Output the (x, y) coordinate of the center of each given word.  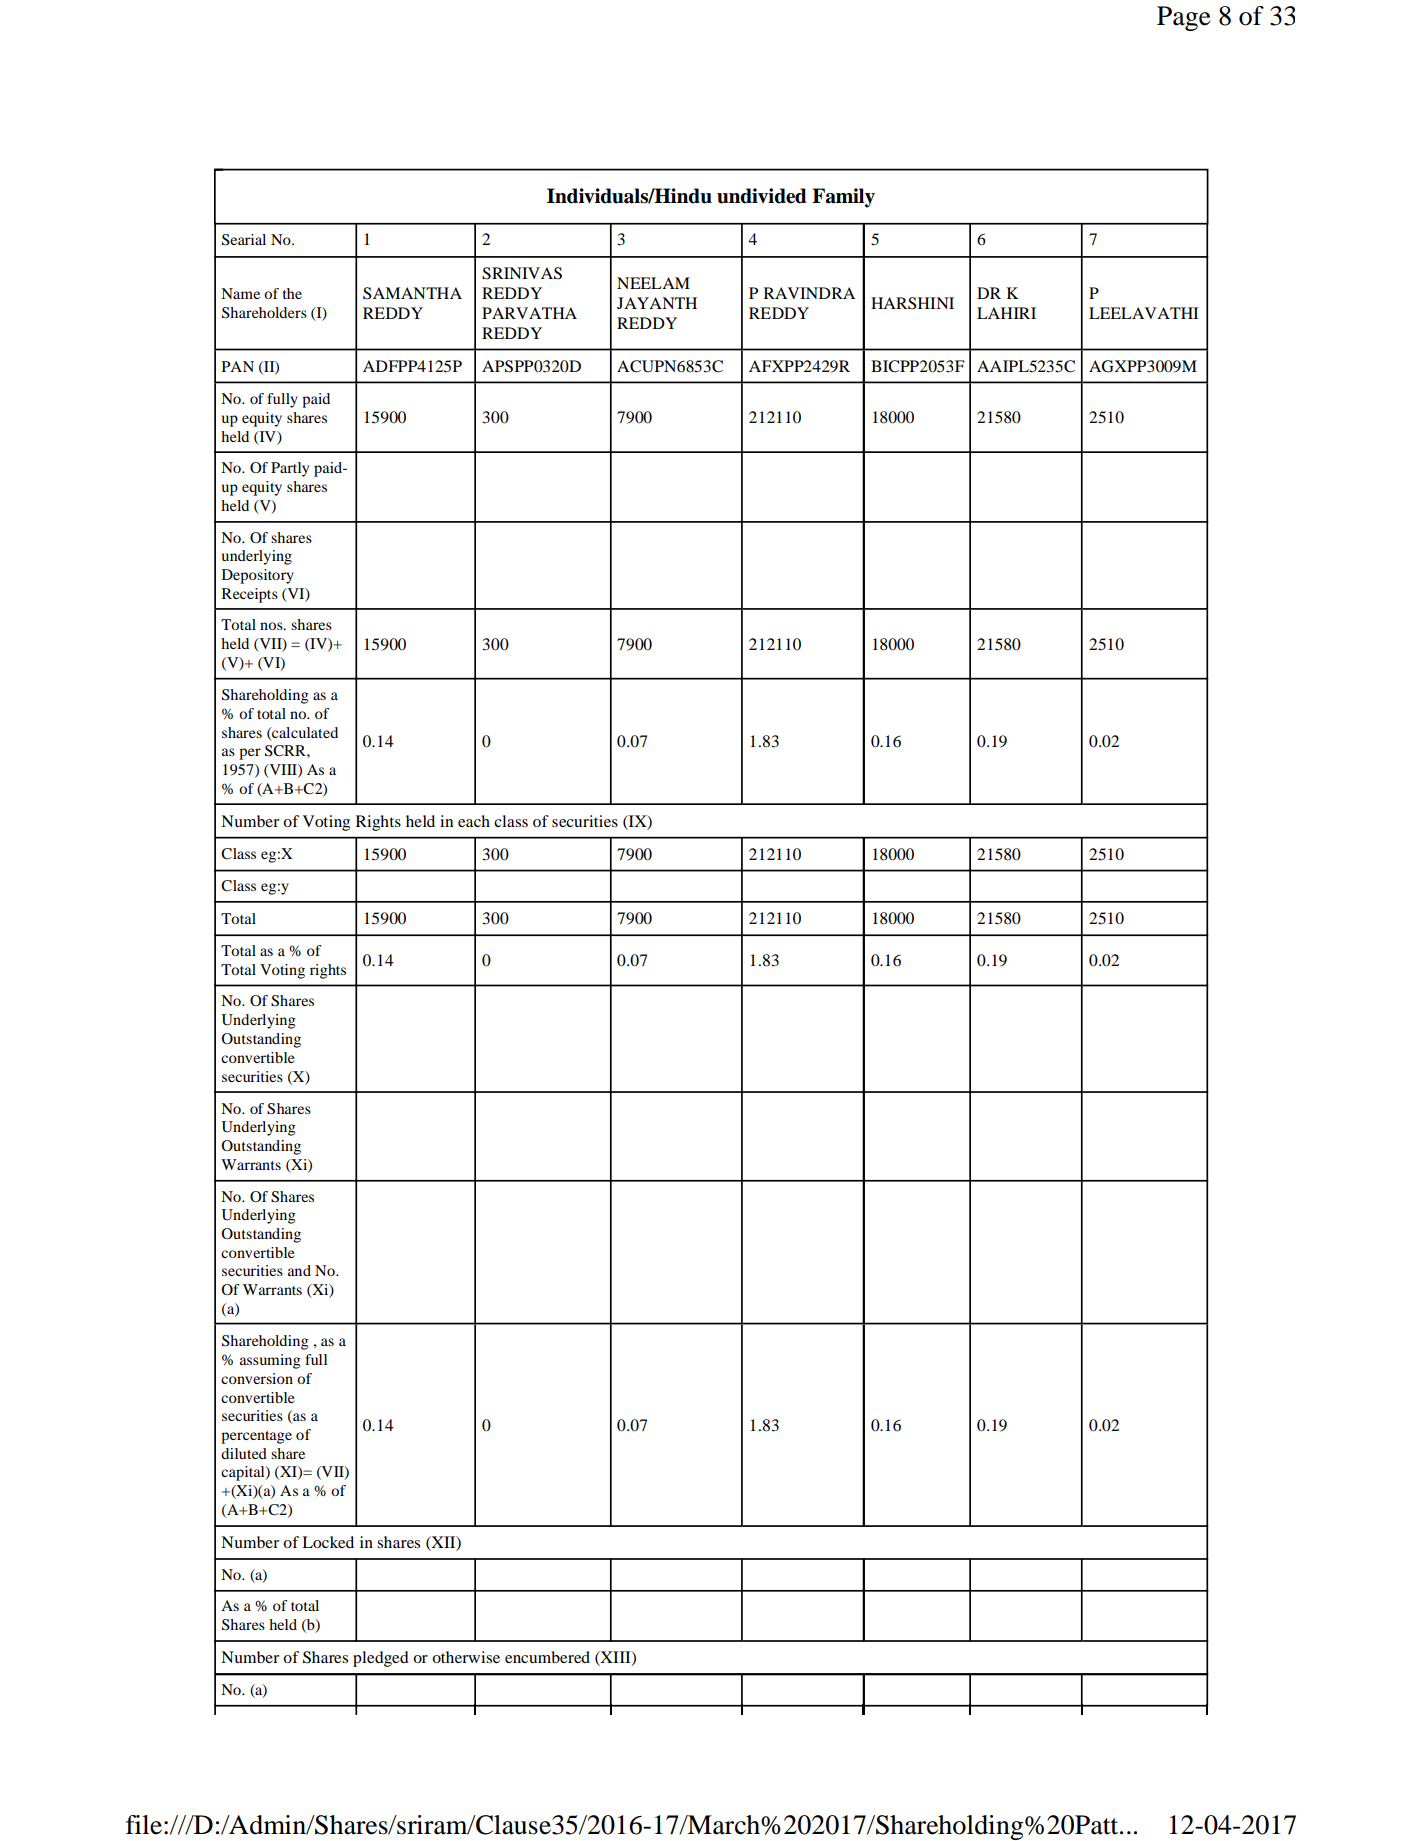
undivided (762, 196)
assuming (270, 1361)
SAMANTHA (412, 293)
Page (1184, 18)
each (474, 821)
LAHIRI (1006, 313)
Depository (258, 576)
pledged (381, 1659)
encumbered (547, 1657)
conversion (257, 1378)
